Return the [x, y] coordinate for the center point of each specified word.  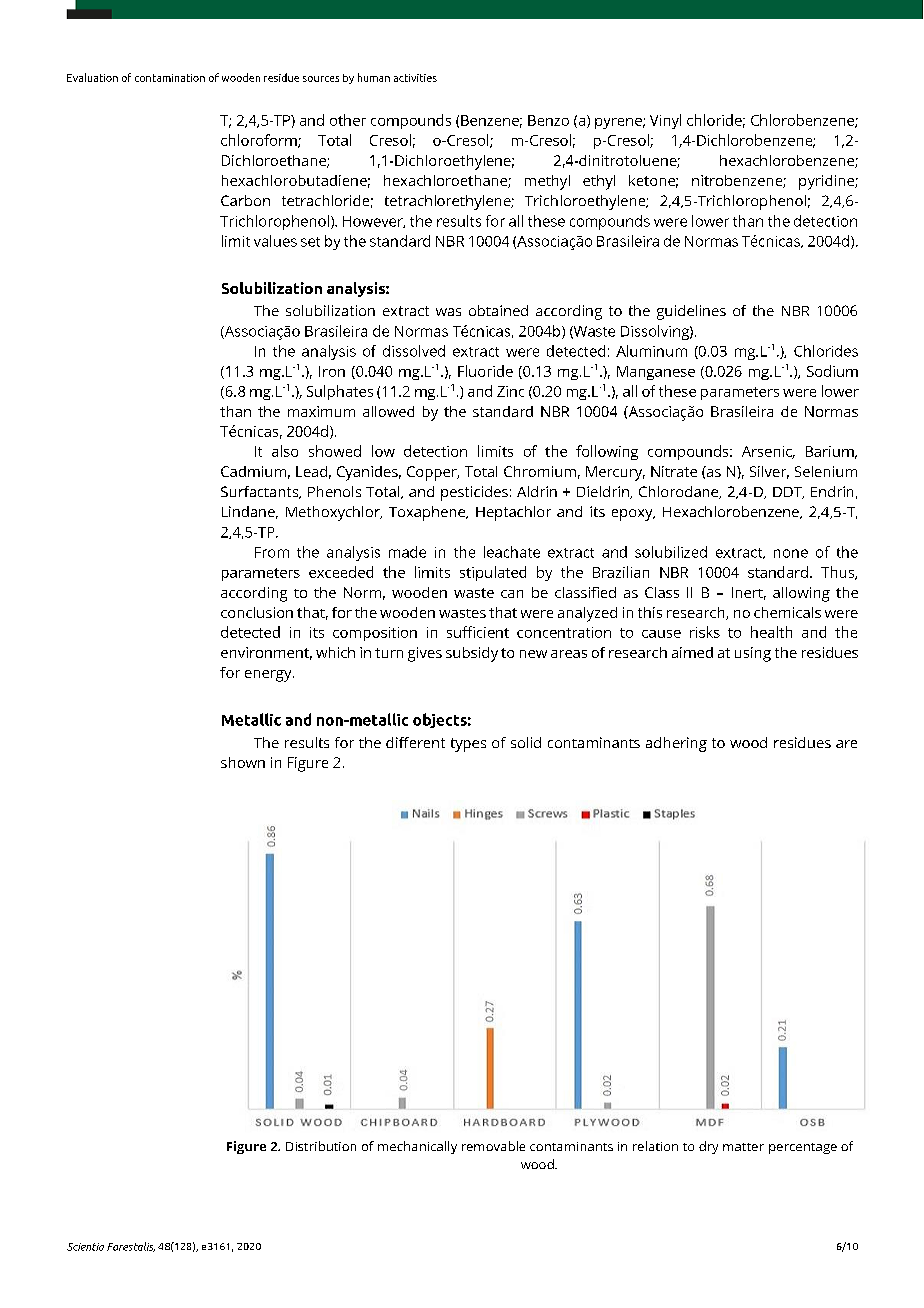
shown [243, 762]
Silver [769, 472]
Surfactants [261, 492]
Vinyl [665, 121]
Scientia [85, 1247]
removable [493, 1146]
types [468, 745]
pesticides [474, 493]
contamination [170, 78]
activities [415, 78]
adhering [676, 744]
